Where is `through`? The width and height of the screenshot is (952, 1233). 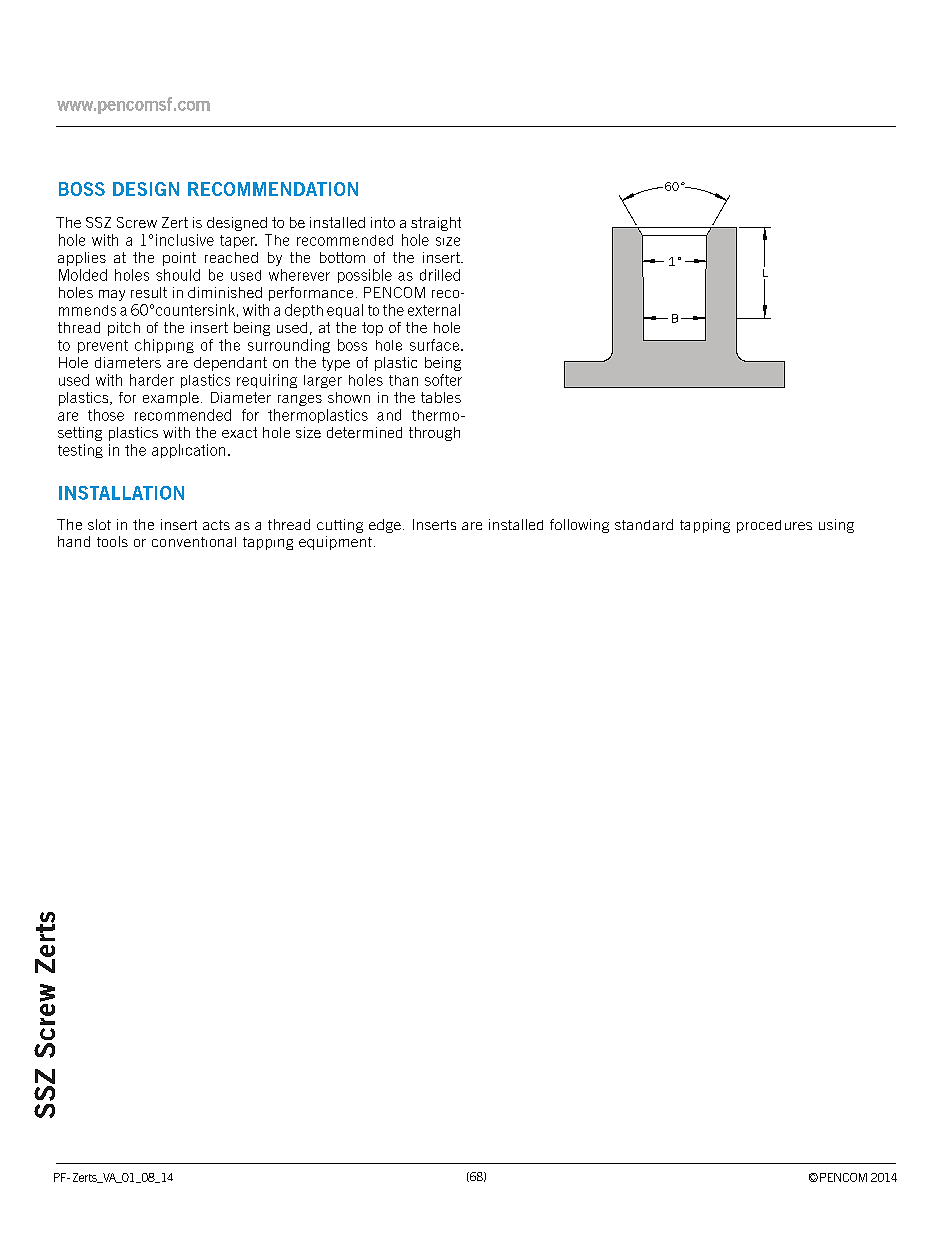 through is located at coordinates (434, 434).
